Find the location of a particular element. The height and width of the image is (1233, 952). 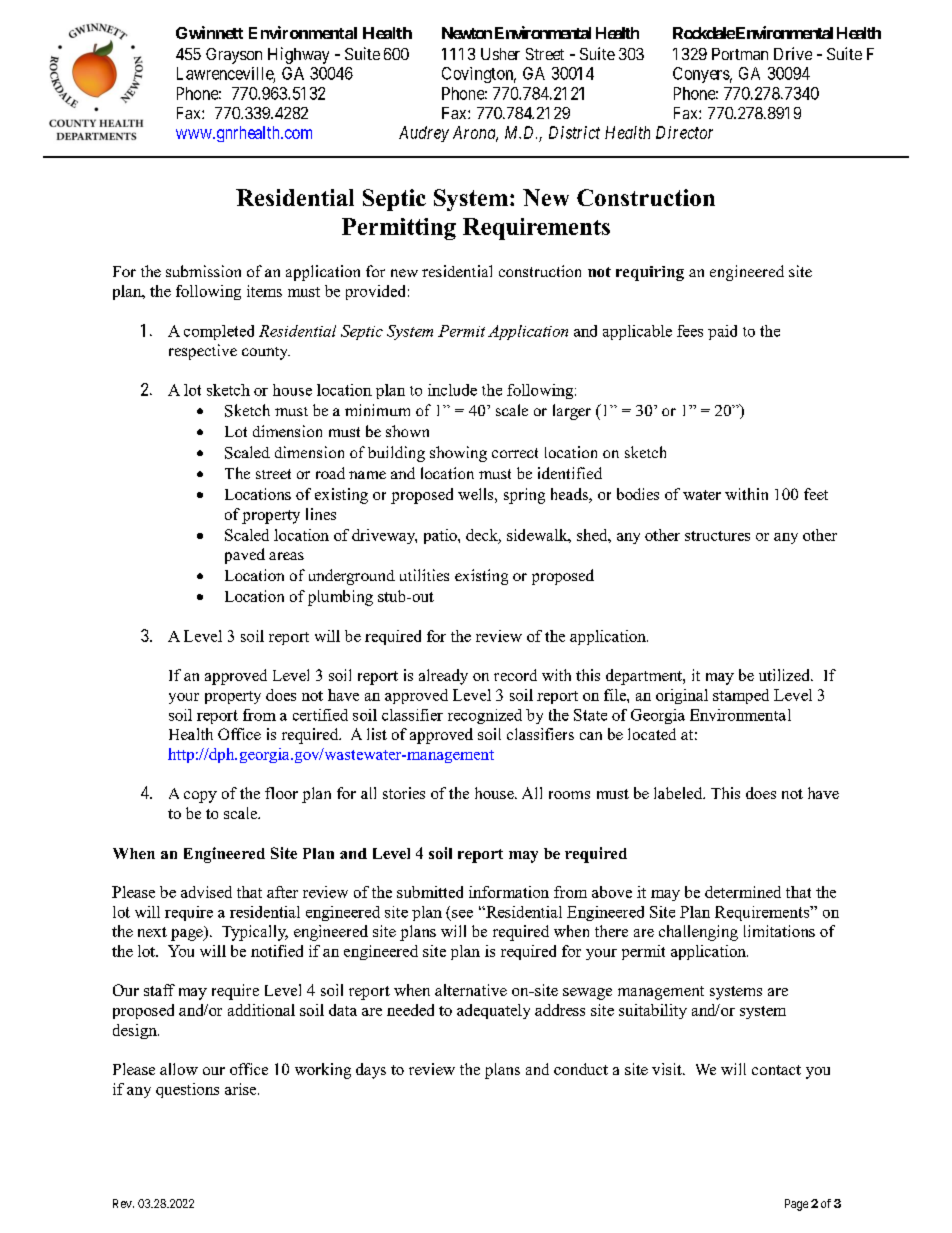

Grayson is located at coordinates (234, 56).
